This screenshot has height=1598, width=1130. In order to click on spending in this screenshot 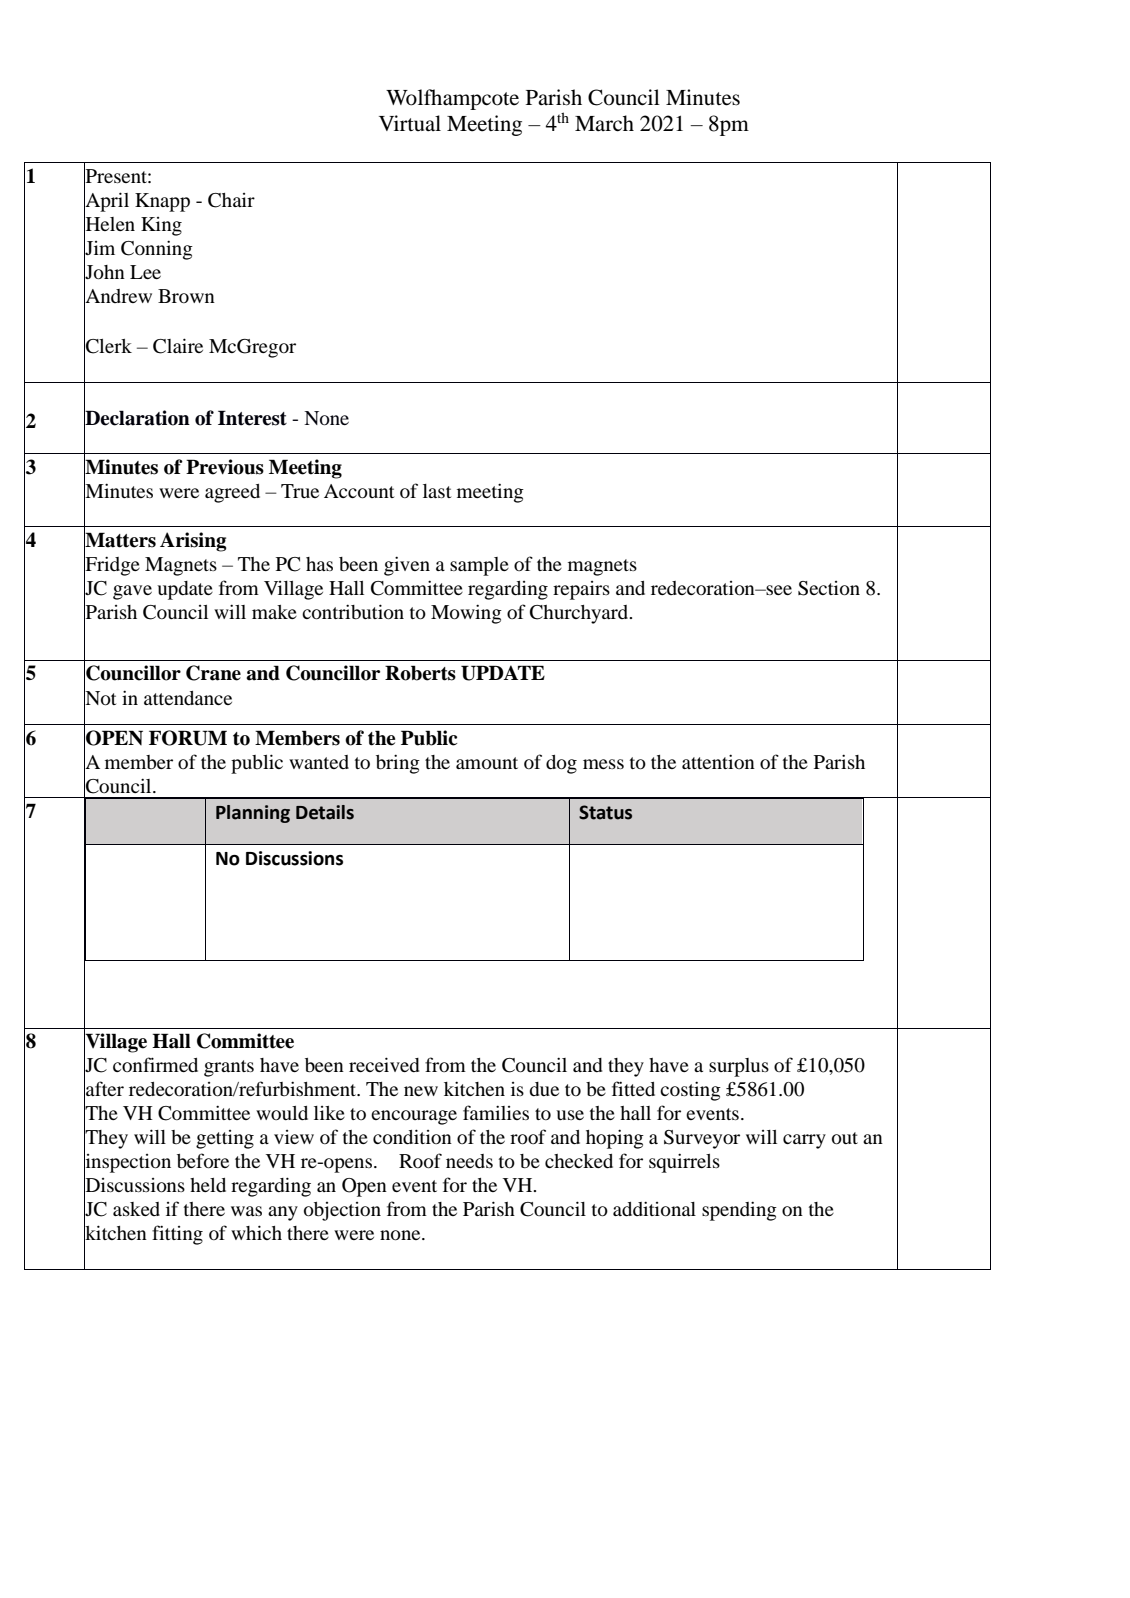, I will do `click(739, 1211)`.
